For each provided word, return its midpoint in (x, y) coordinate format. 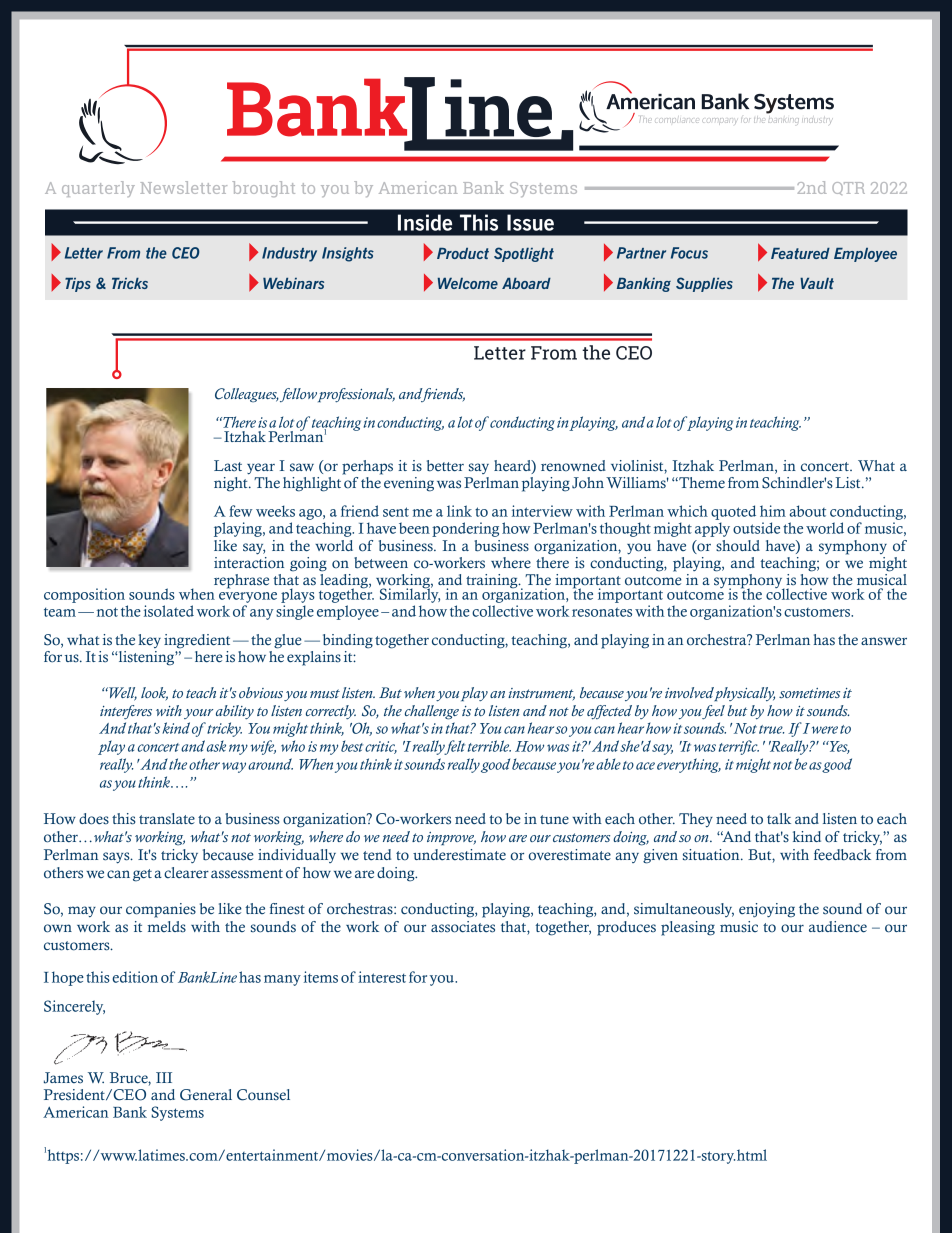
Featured (800, 253)
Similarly (410, 594)
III (164, 1077)
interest (382, 977)
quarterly (98, 189)
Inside (425, 222)
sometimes (809, 693)
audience (838, 927)
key (149, 641)
